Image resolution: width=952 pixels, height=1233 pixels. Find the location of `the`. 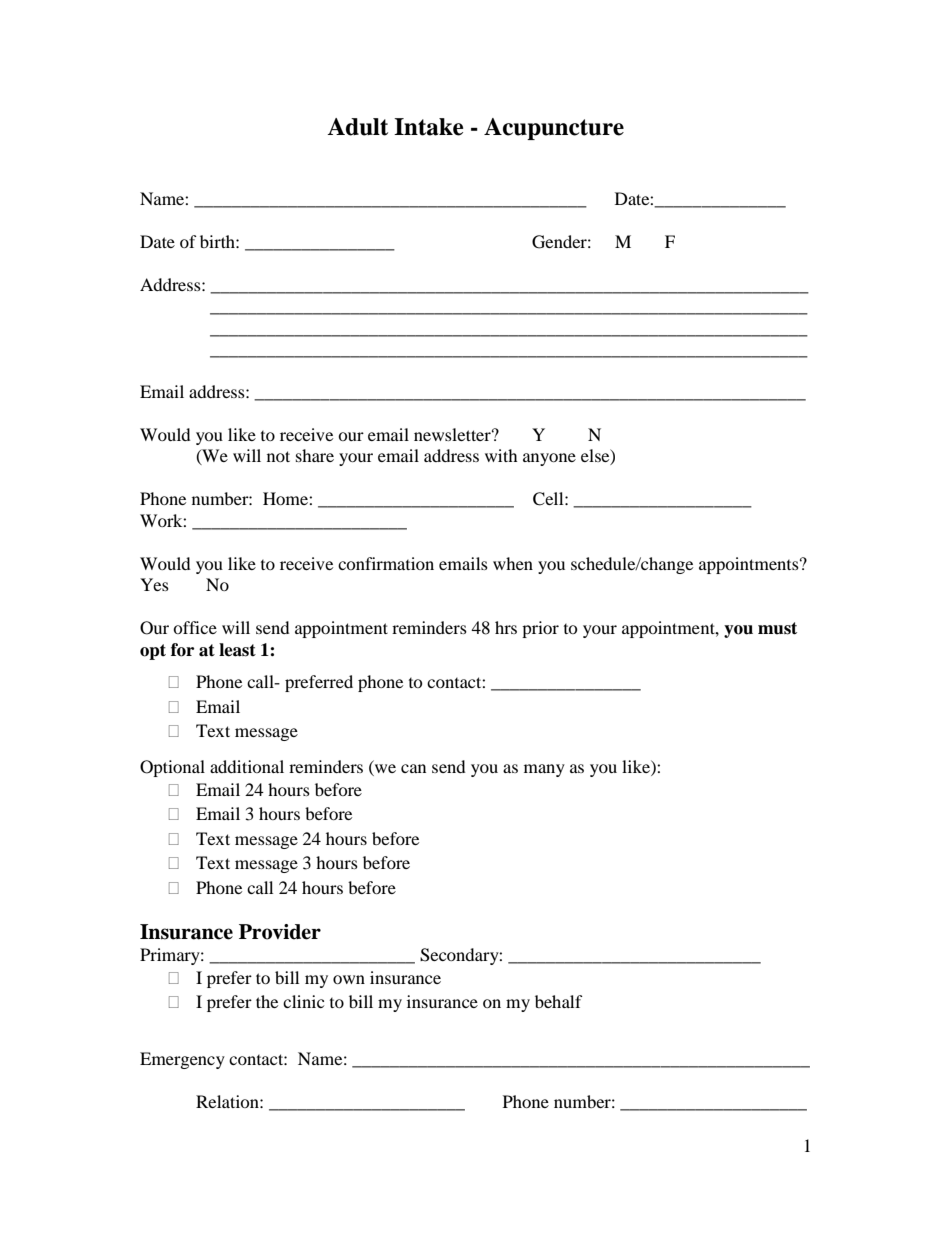

the is located at coordinates (267, 1001).
